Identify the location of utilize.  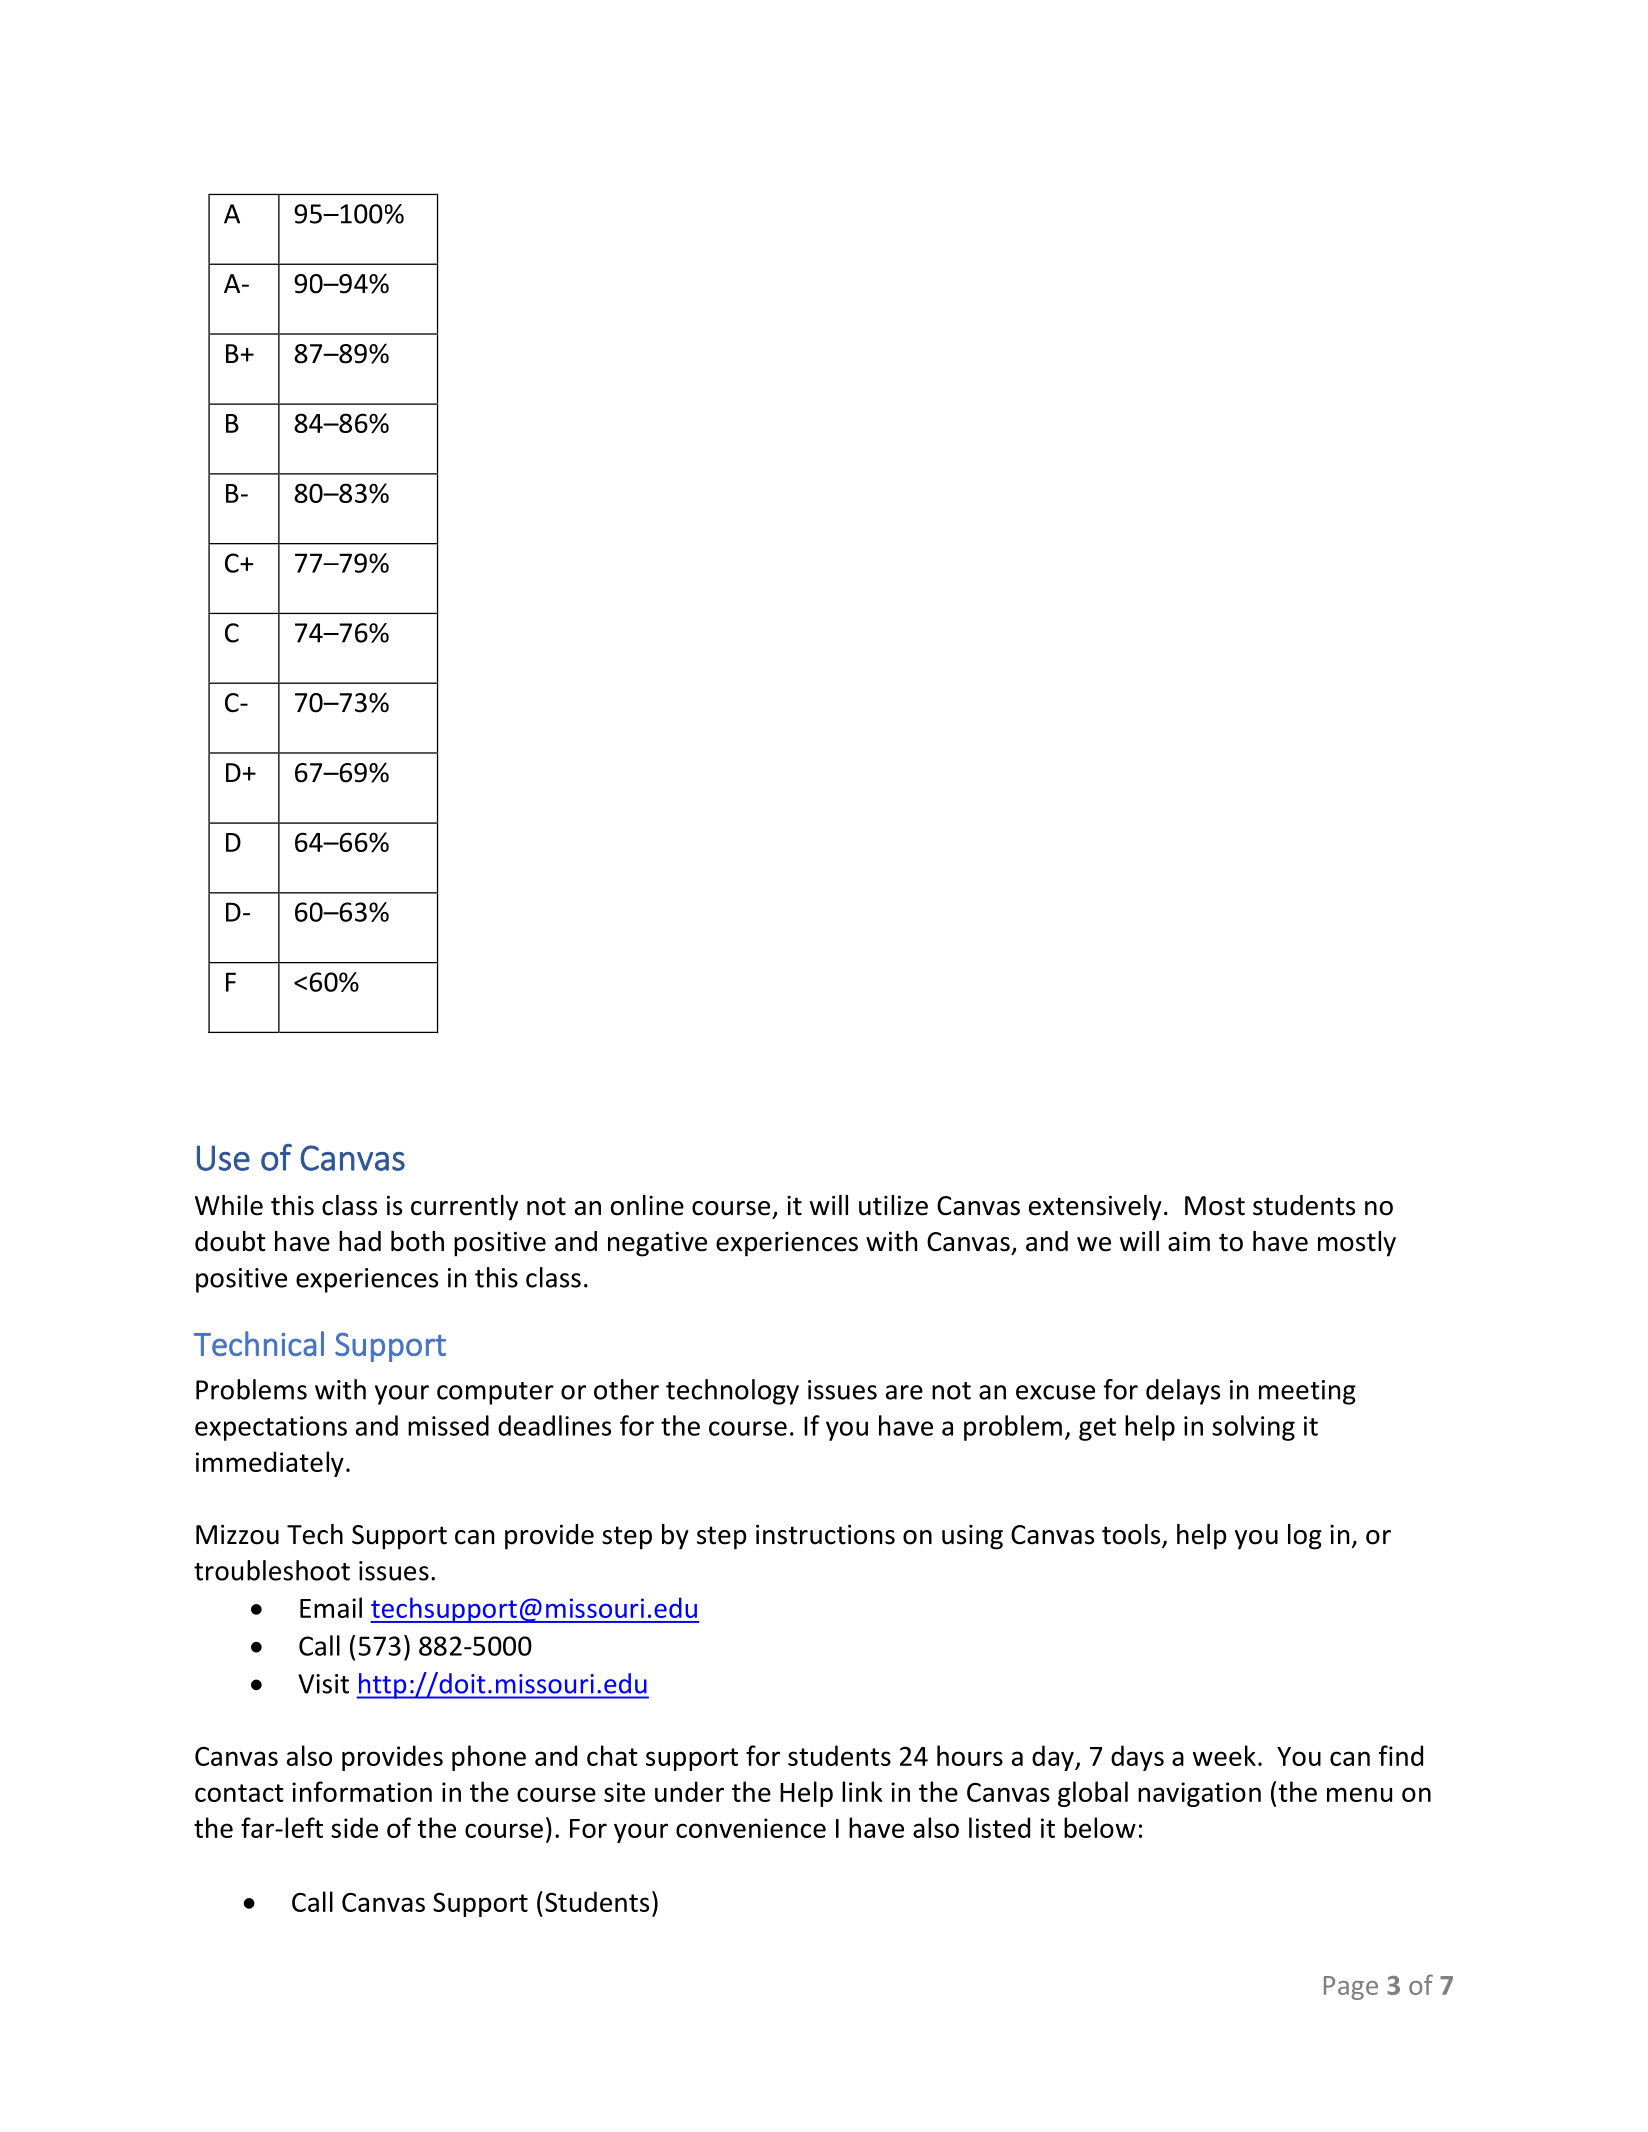
(893, 1205).
